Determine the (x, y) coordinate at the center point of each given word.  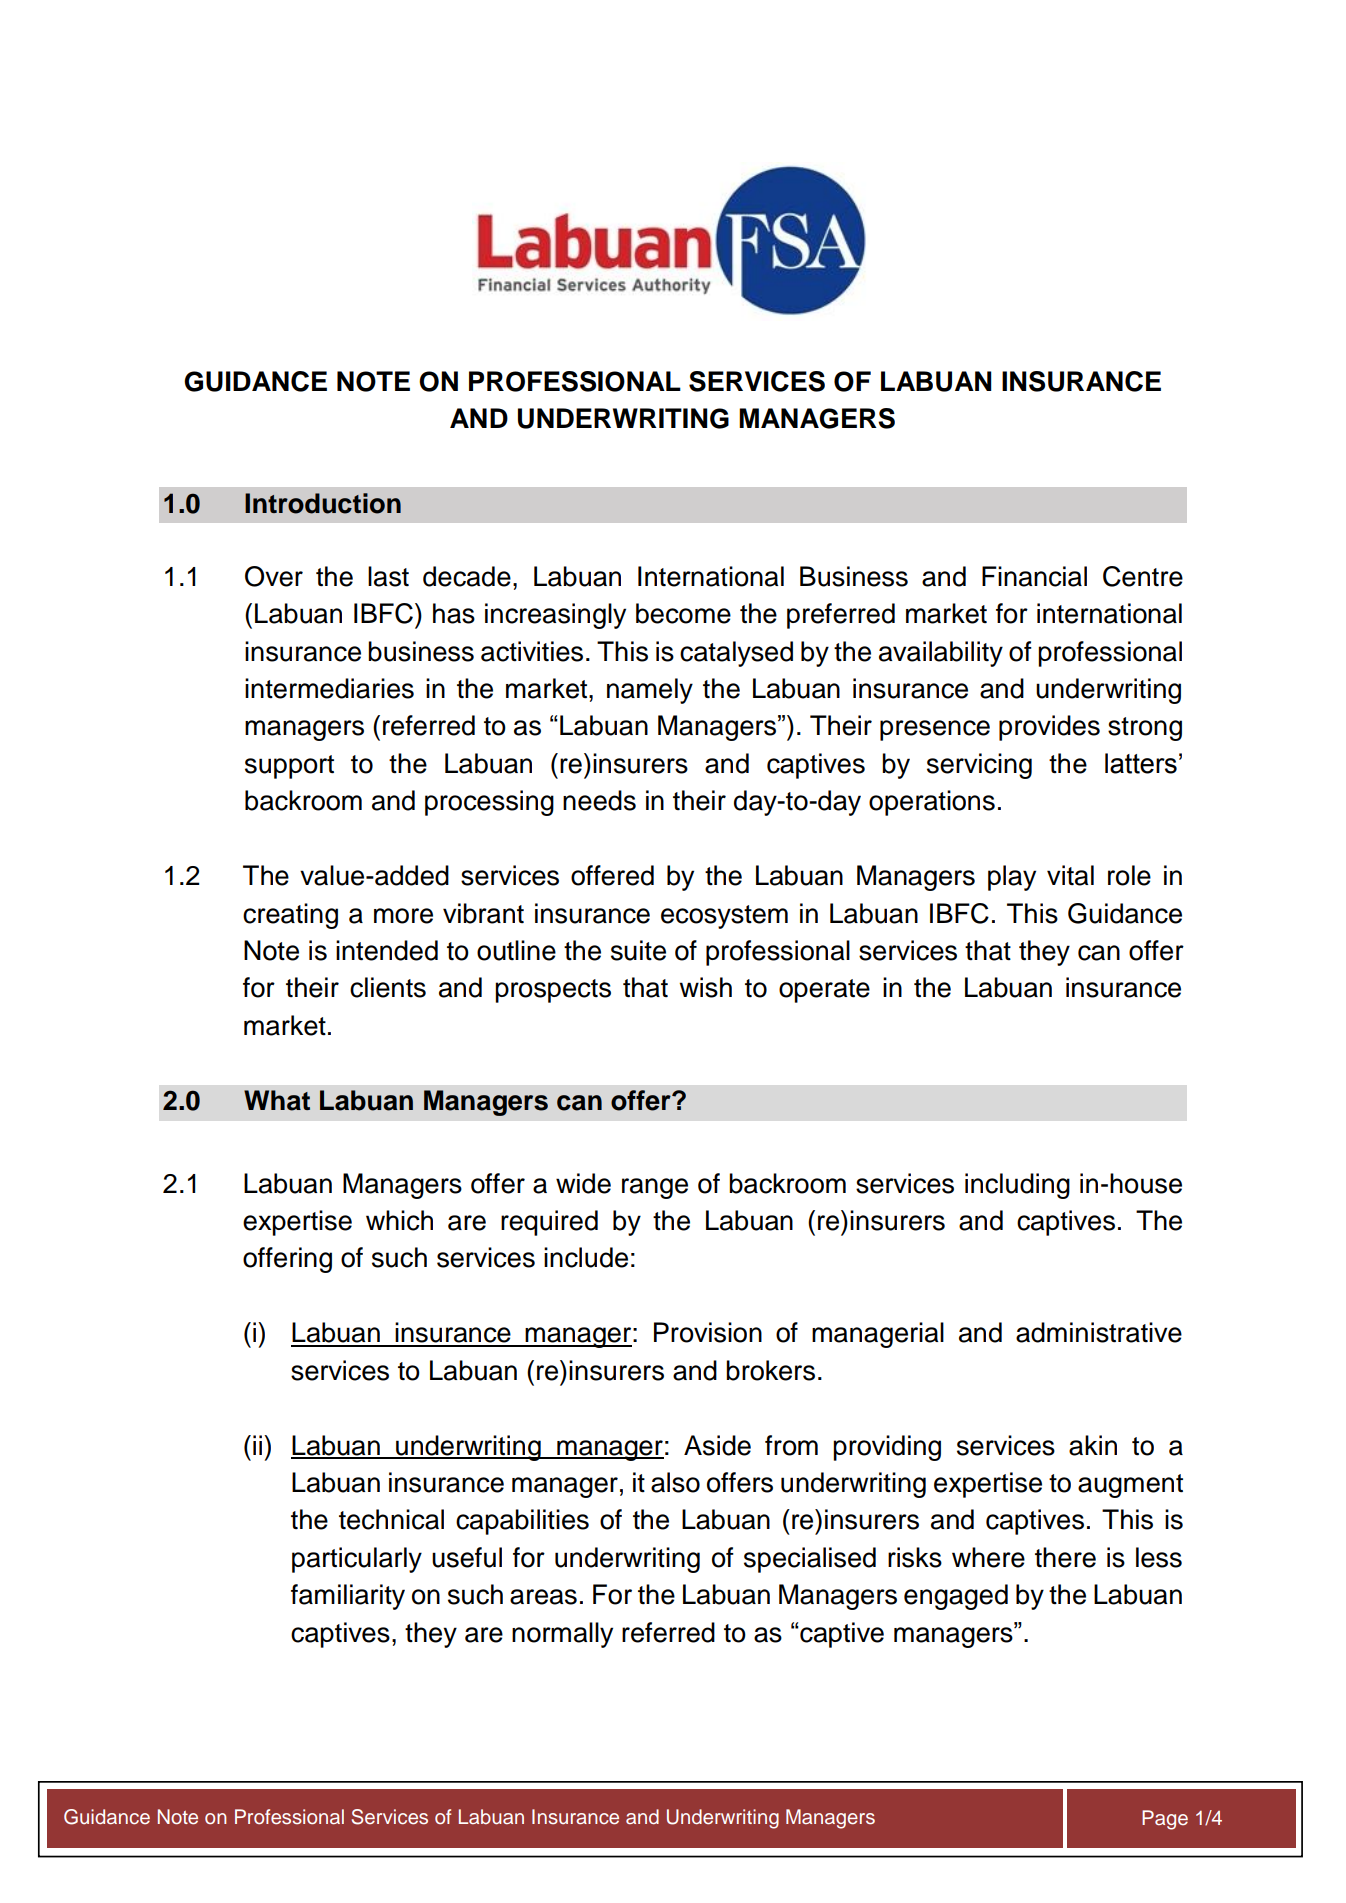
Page (1165, 1820)
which (399, 1220)
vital (1070, 875)
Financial (1034, 576)
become (683, 613)
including (1017, 1186)
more (403, 916)
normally (562, 1635)
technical (391, 1519)
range (655, 1188)
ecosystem (724, 917)
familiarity (348, 1597)
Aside (717, 1445)
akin (1093, 1445)
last (388, 576)
